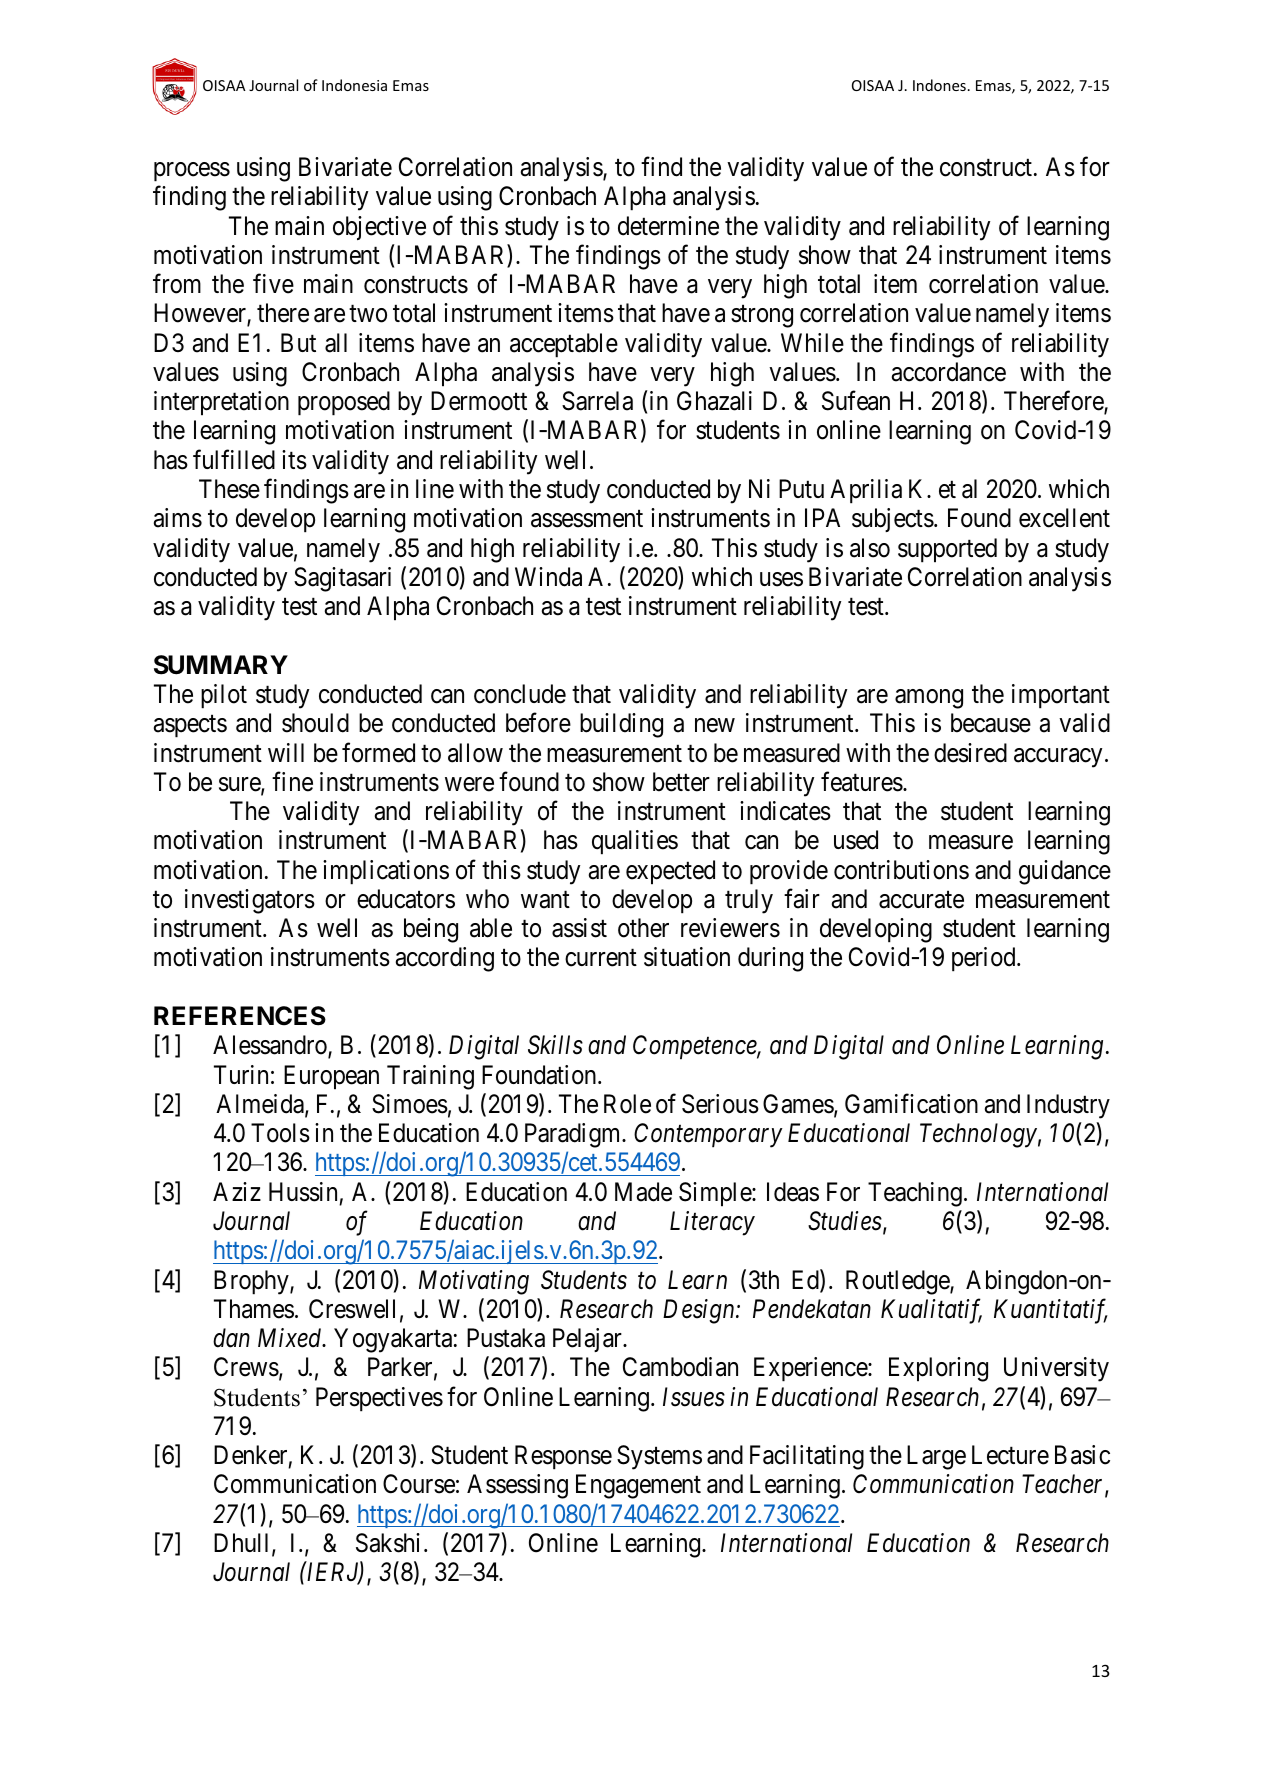  I want to click on five, so click(273, 284).
